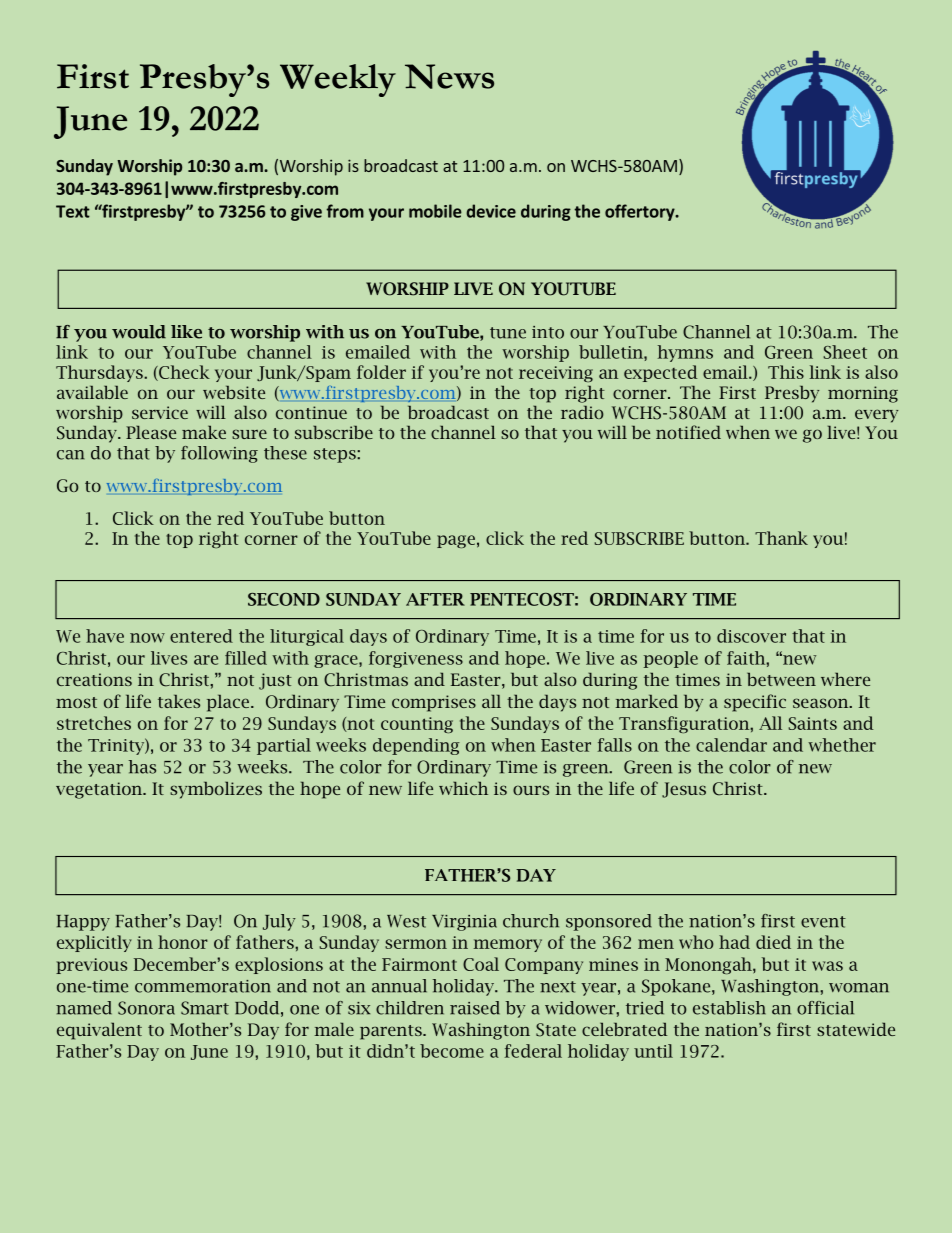 This screenshot has width=952, height=1233. Describe the element at coordinates (434, 703) in the screenshot. I see `comprises` at that location.
